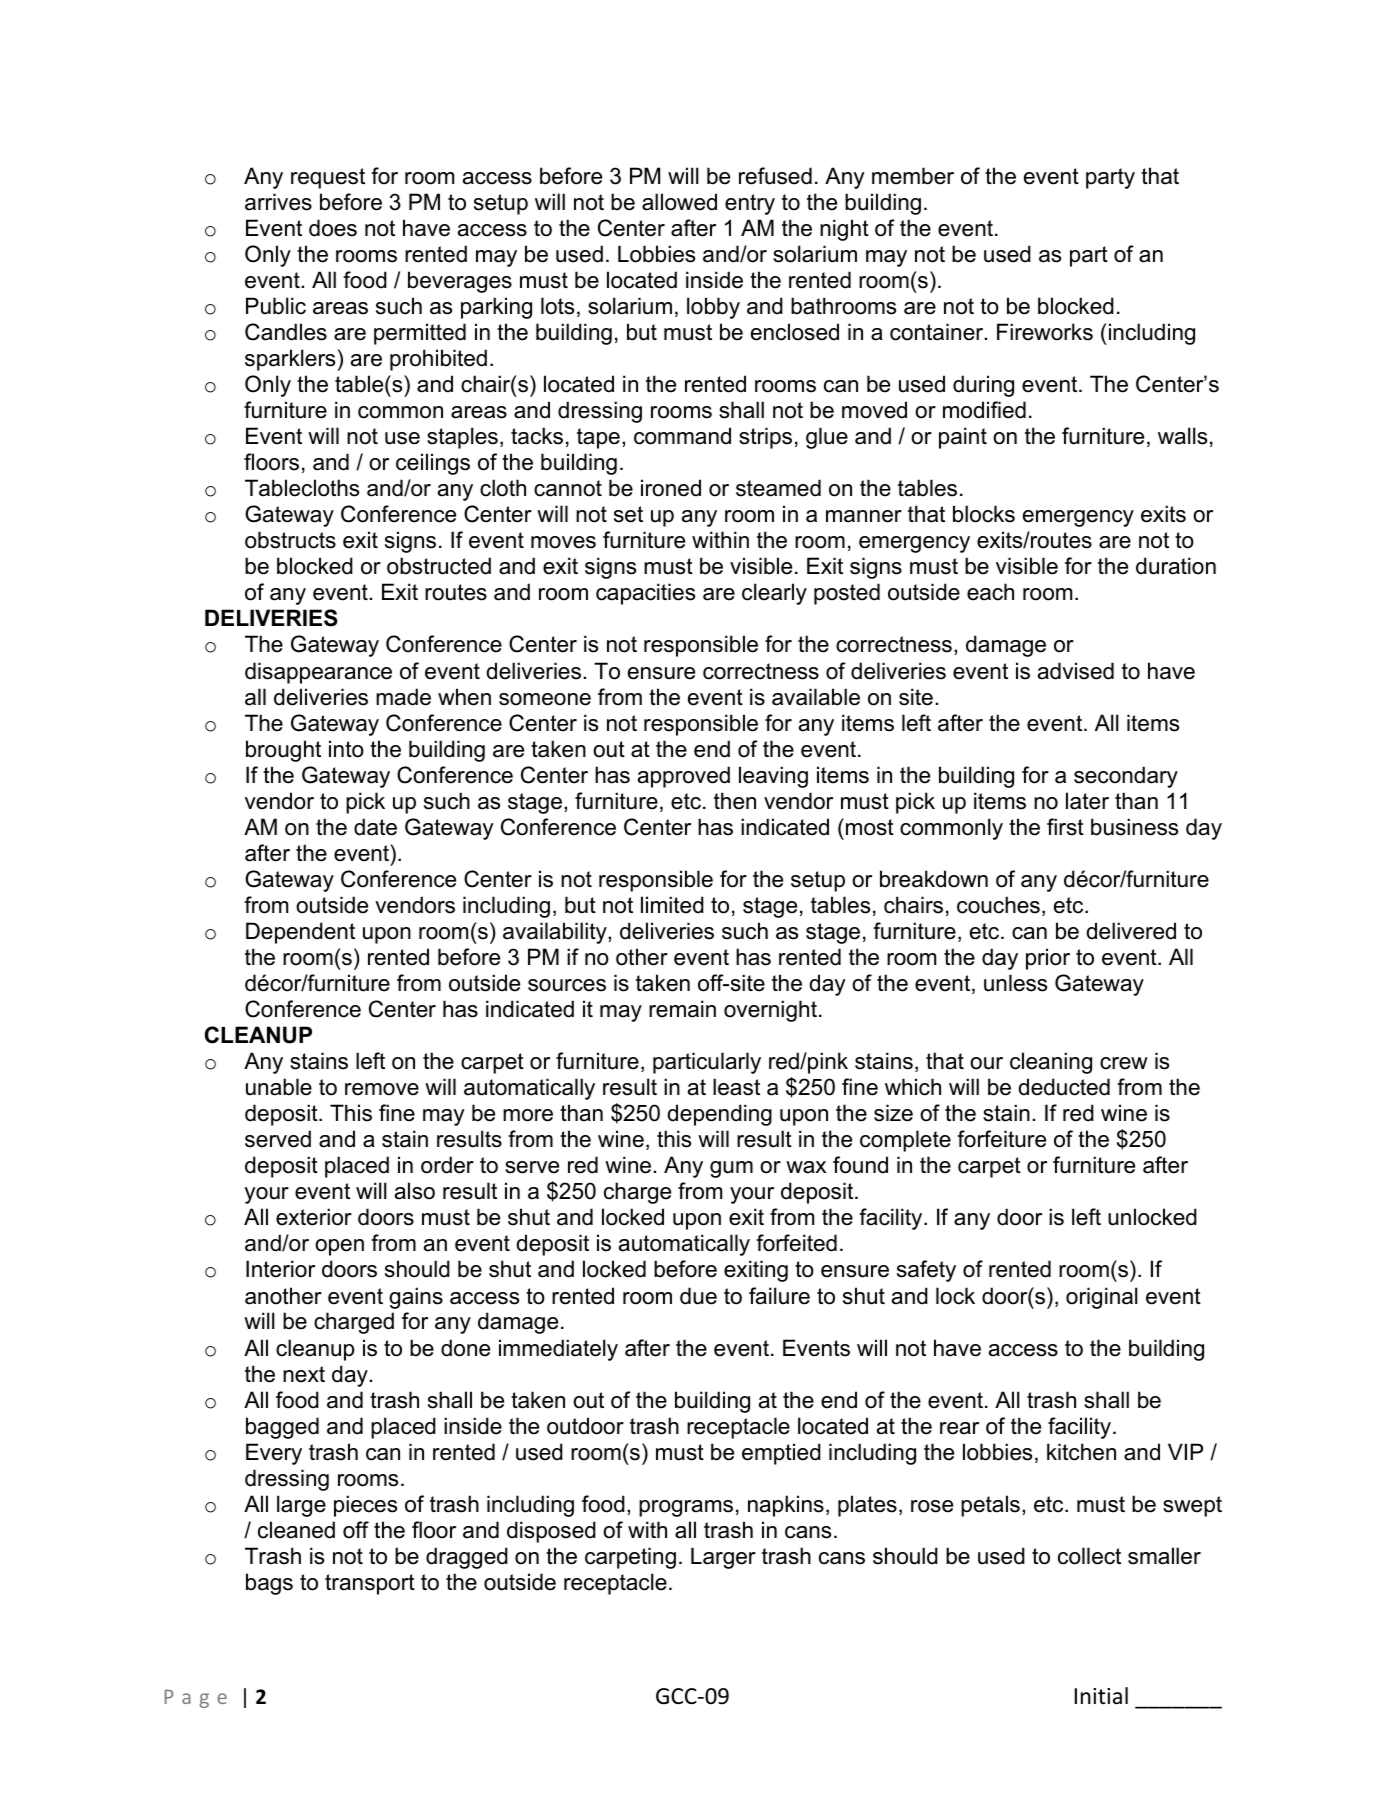  Describe the element at coordinates (731, 1169) in the screenshot. I see `gum` at that location.
